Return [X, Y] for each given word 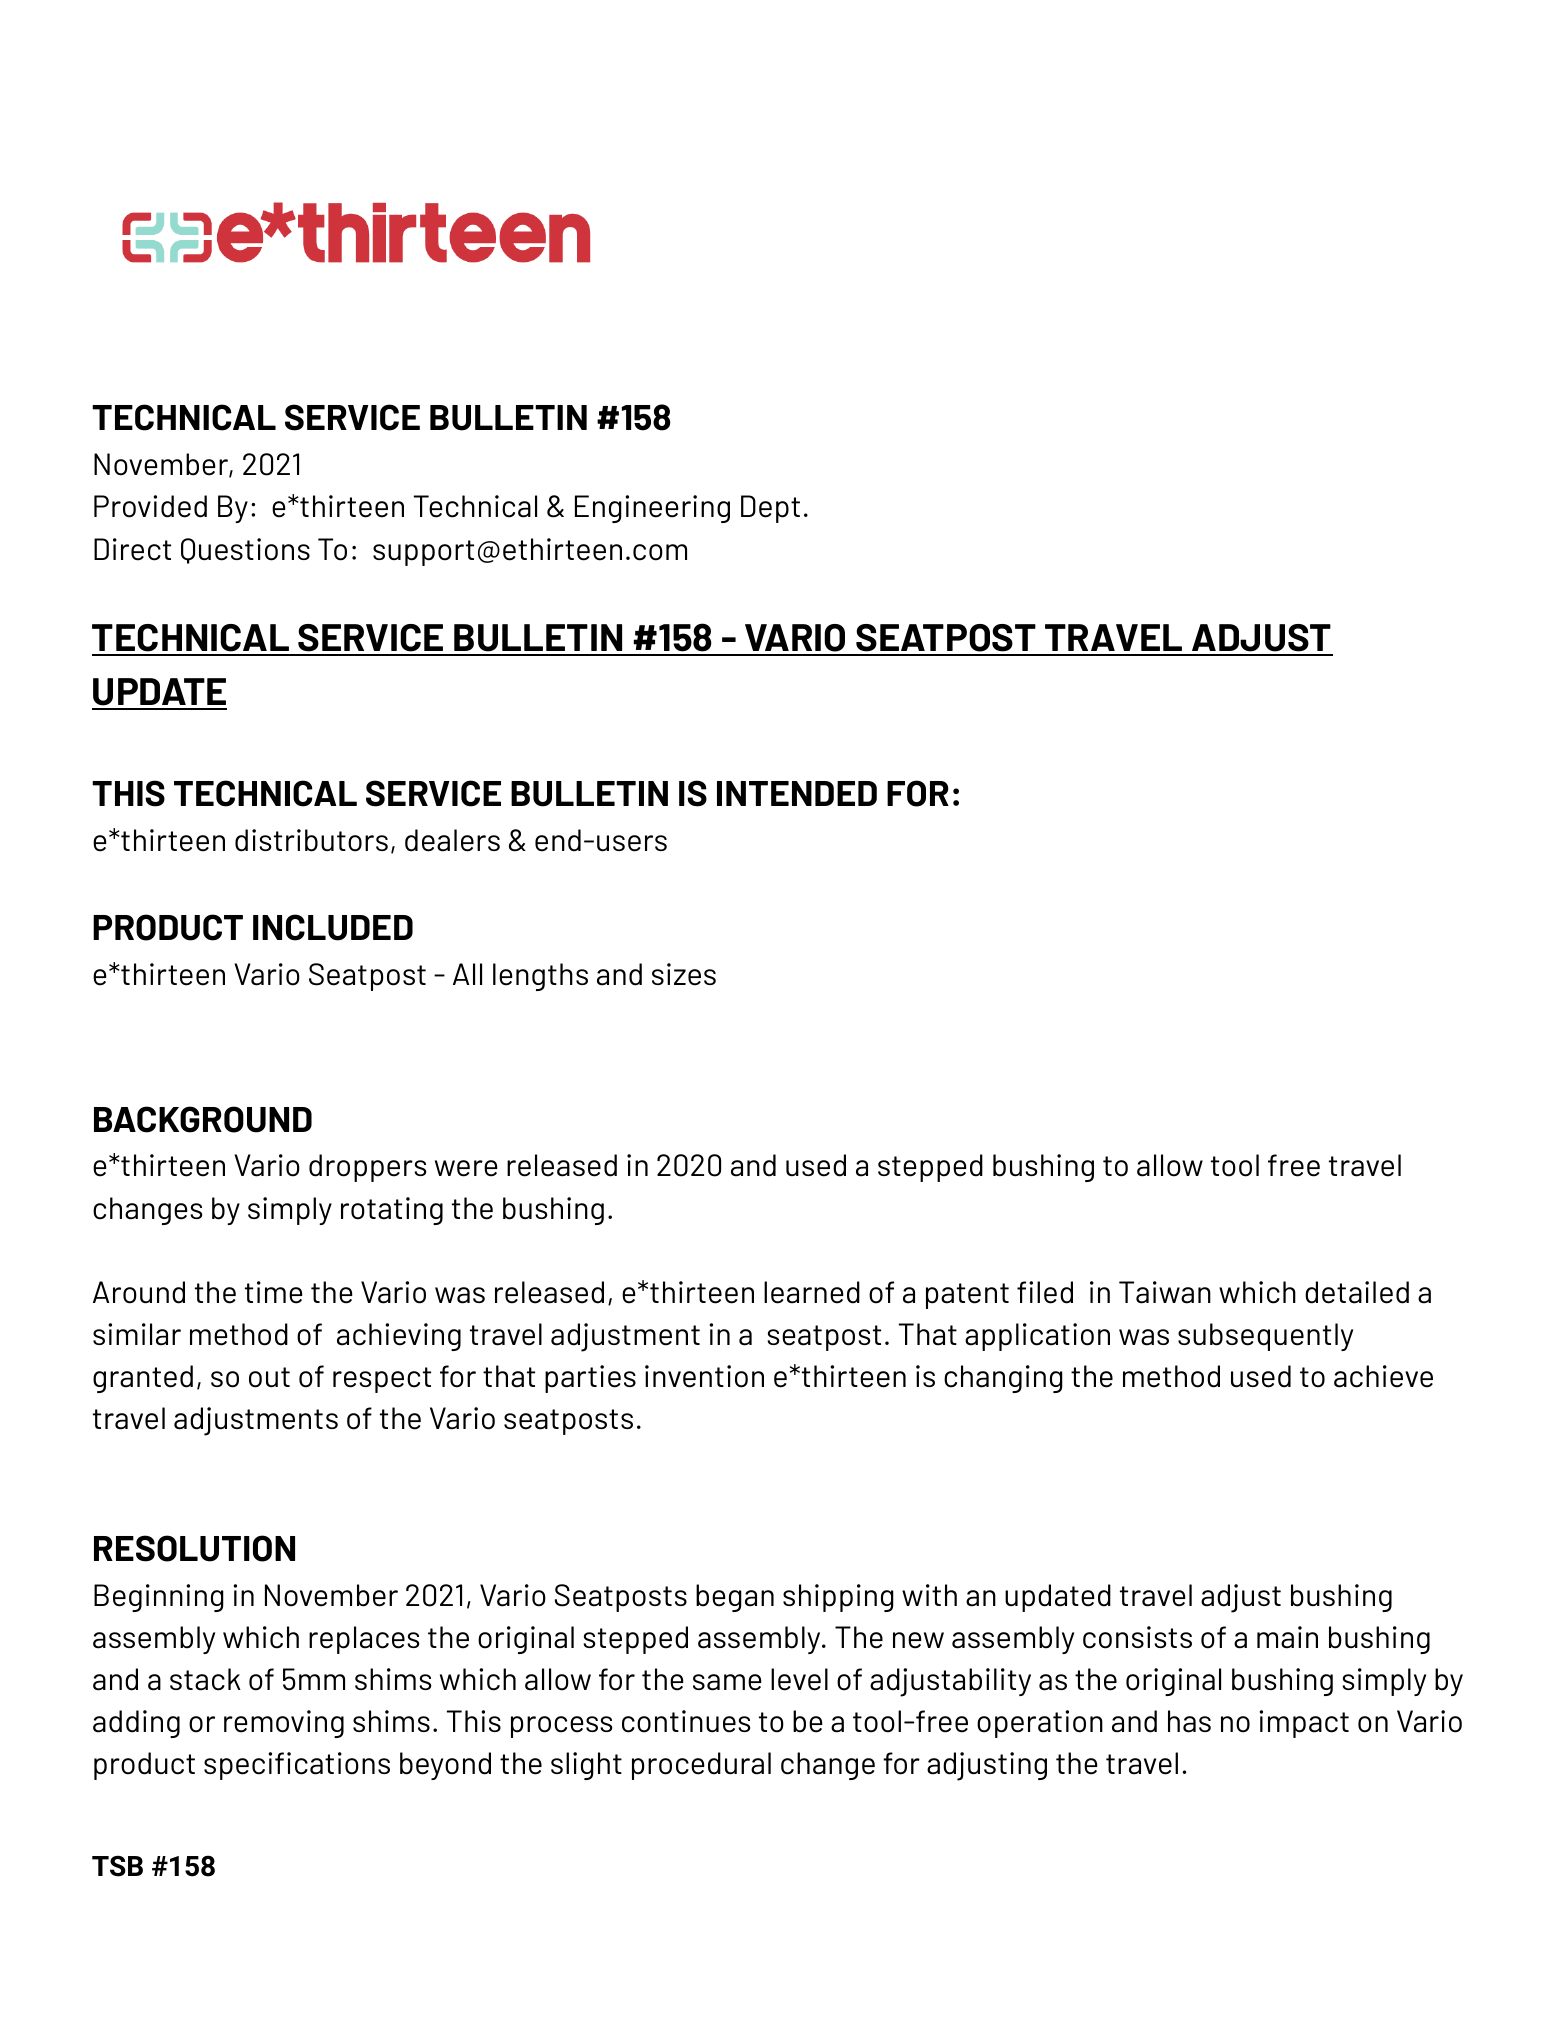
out [269, 1377]
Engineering [652, 509]
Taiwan [1165, 1292]
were [466, 1168]
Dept [770, 509]
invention [704, 1376]
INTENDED [797, 793]
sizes [684, 974]
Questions [245, 551]
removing [284, 1724]
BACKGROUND [203, 1119]
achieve [1383, 1376]
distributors [311, 840]
